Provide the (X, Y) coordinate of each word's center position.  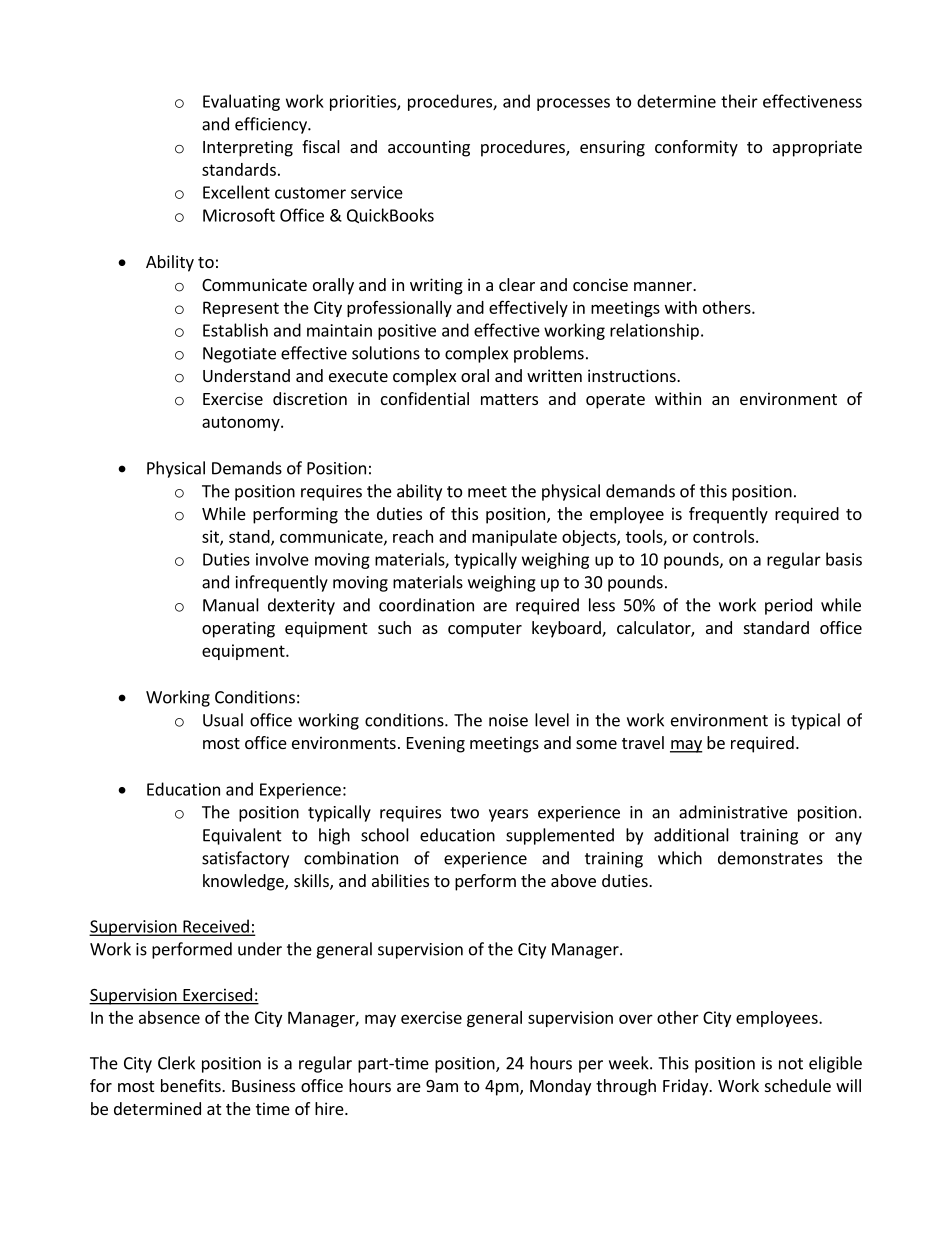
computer (485, 630)
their (739, 101)
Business (263, 1085)
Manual (231, 605)
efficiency (272, 125)
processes (573, 104)
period (788, 606)
